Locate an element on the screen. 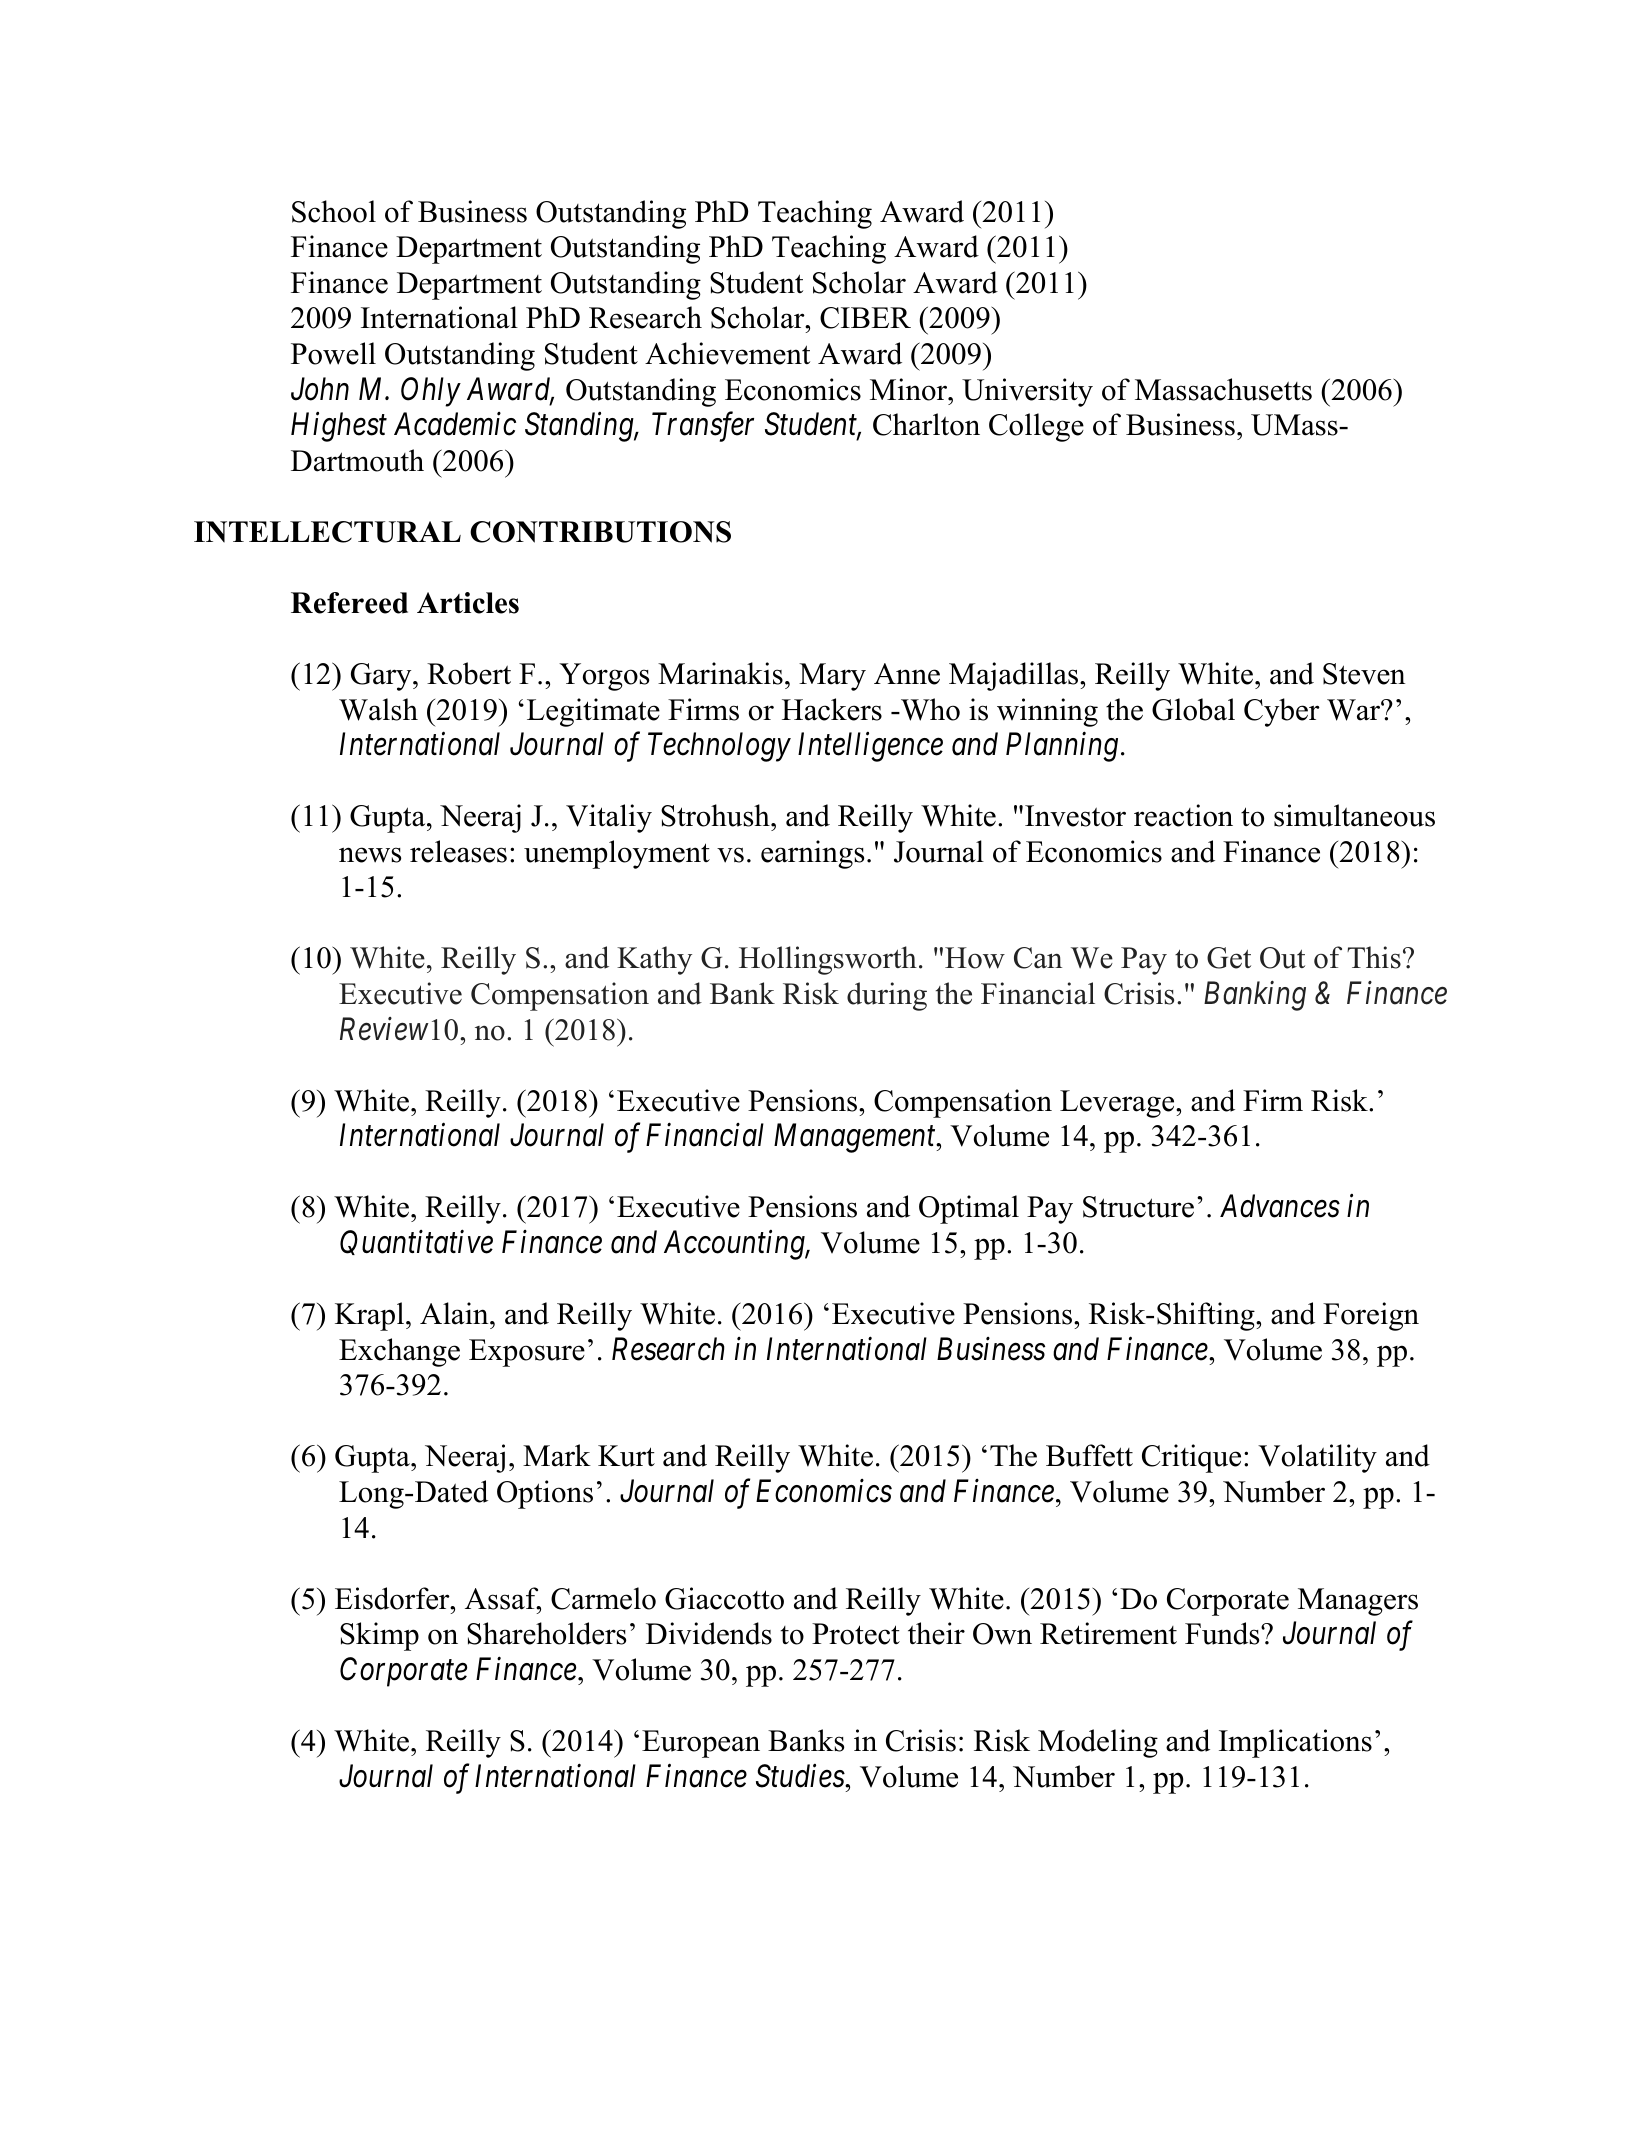 The height and width of the screenshot is (2130, 1646). School is located at coordinates (334, 211).
